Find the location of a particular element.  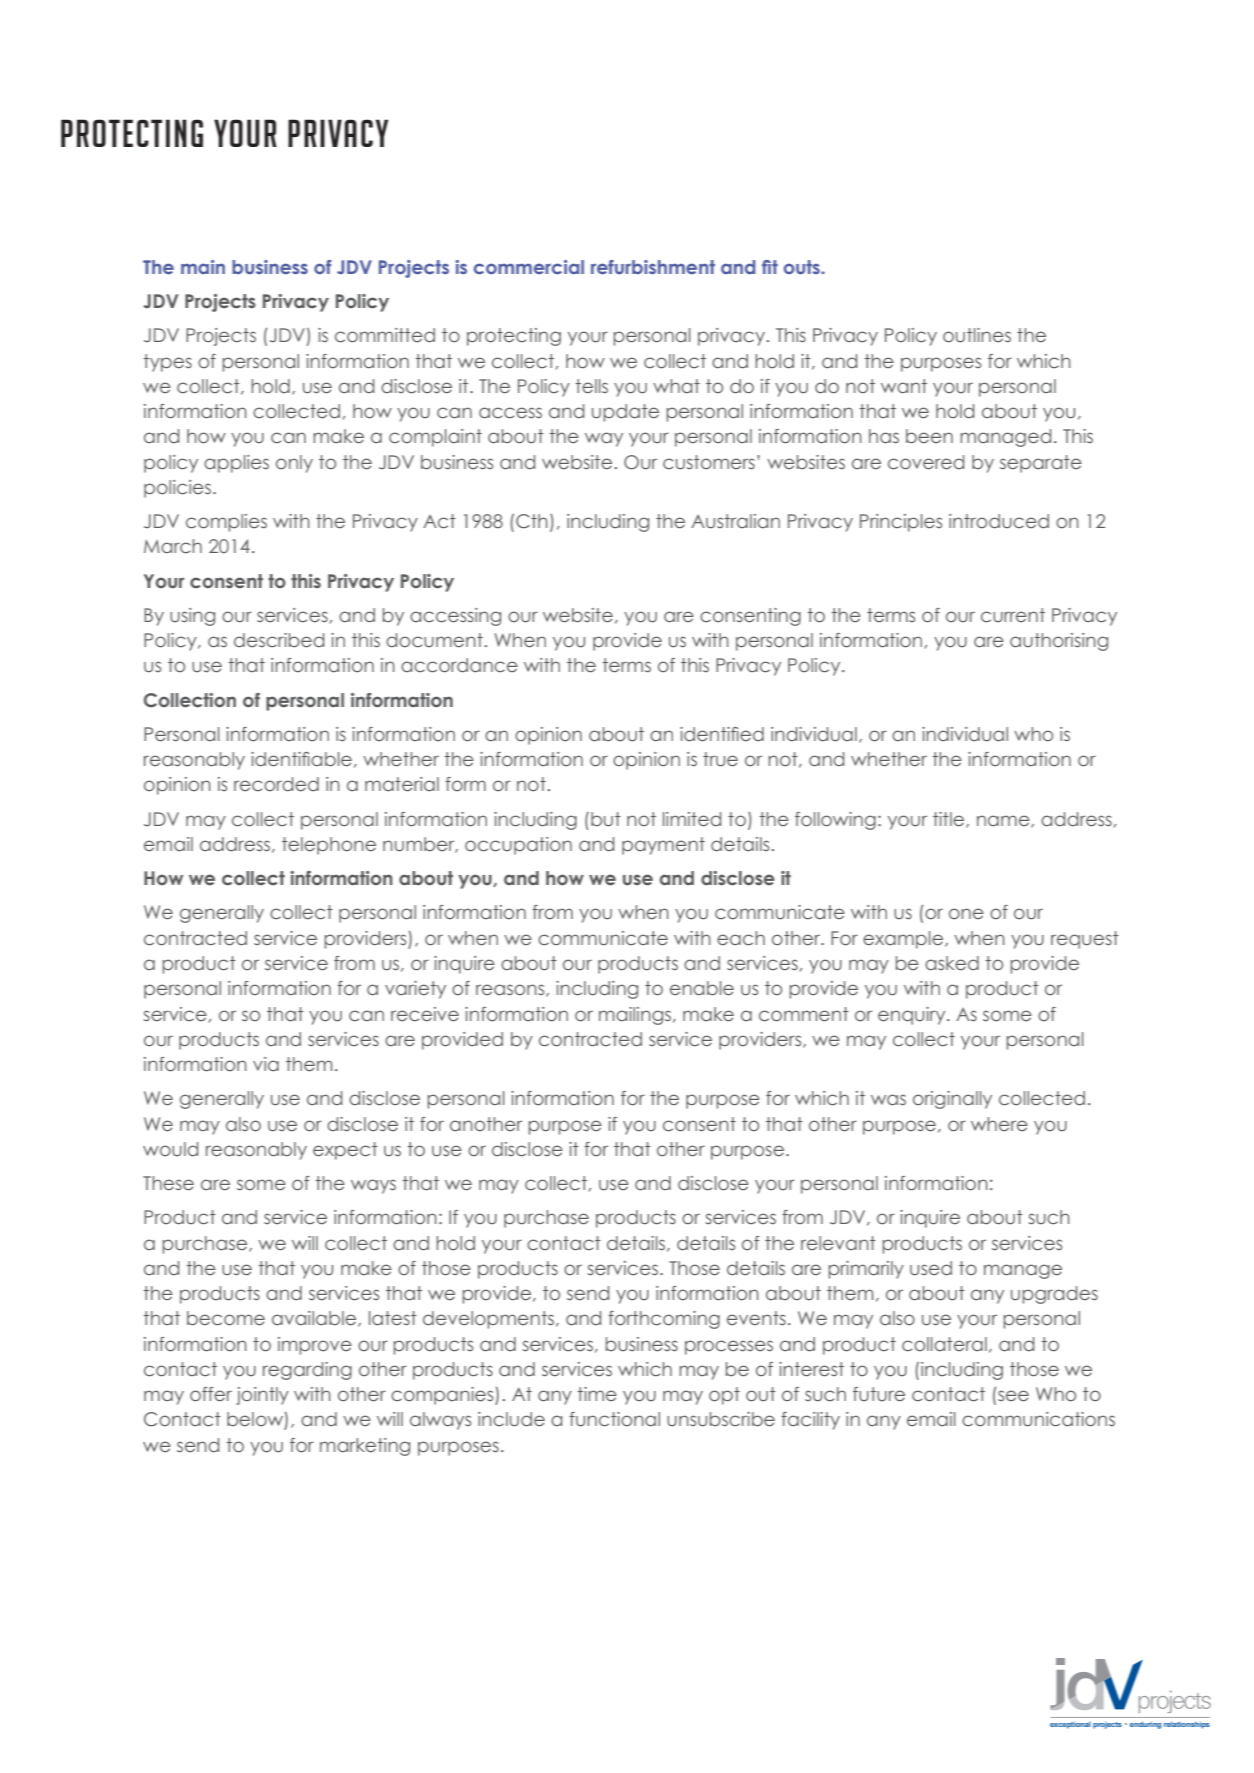

request is located at coordinates (1085, 940).
